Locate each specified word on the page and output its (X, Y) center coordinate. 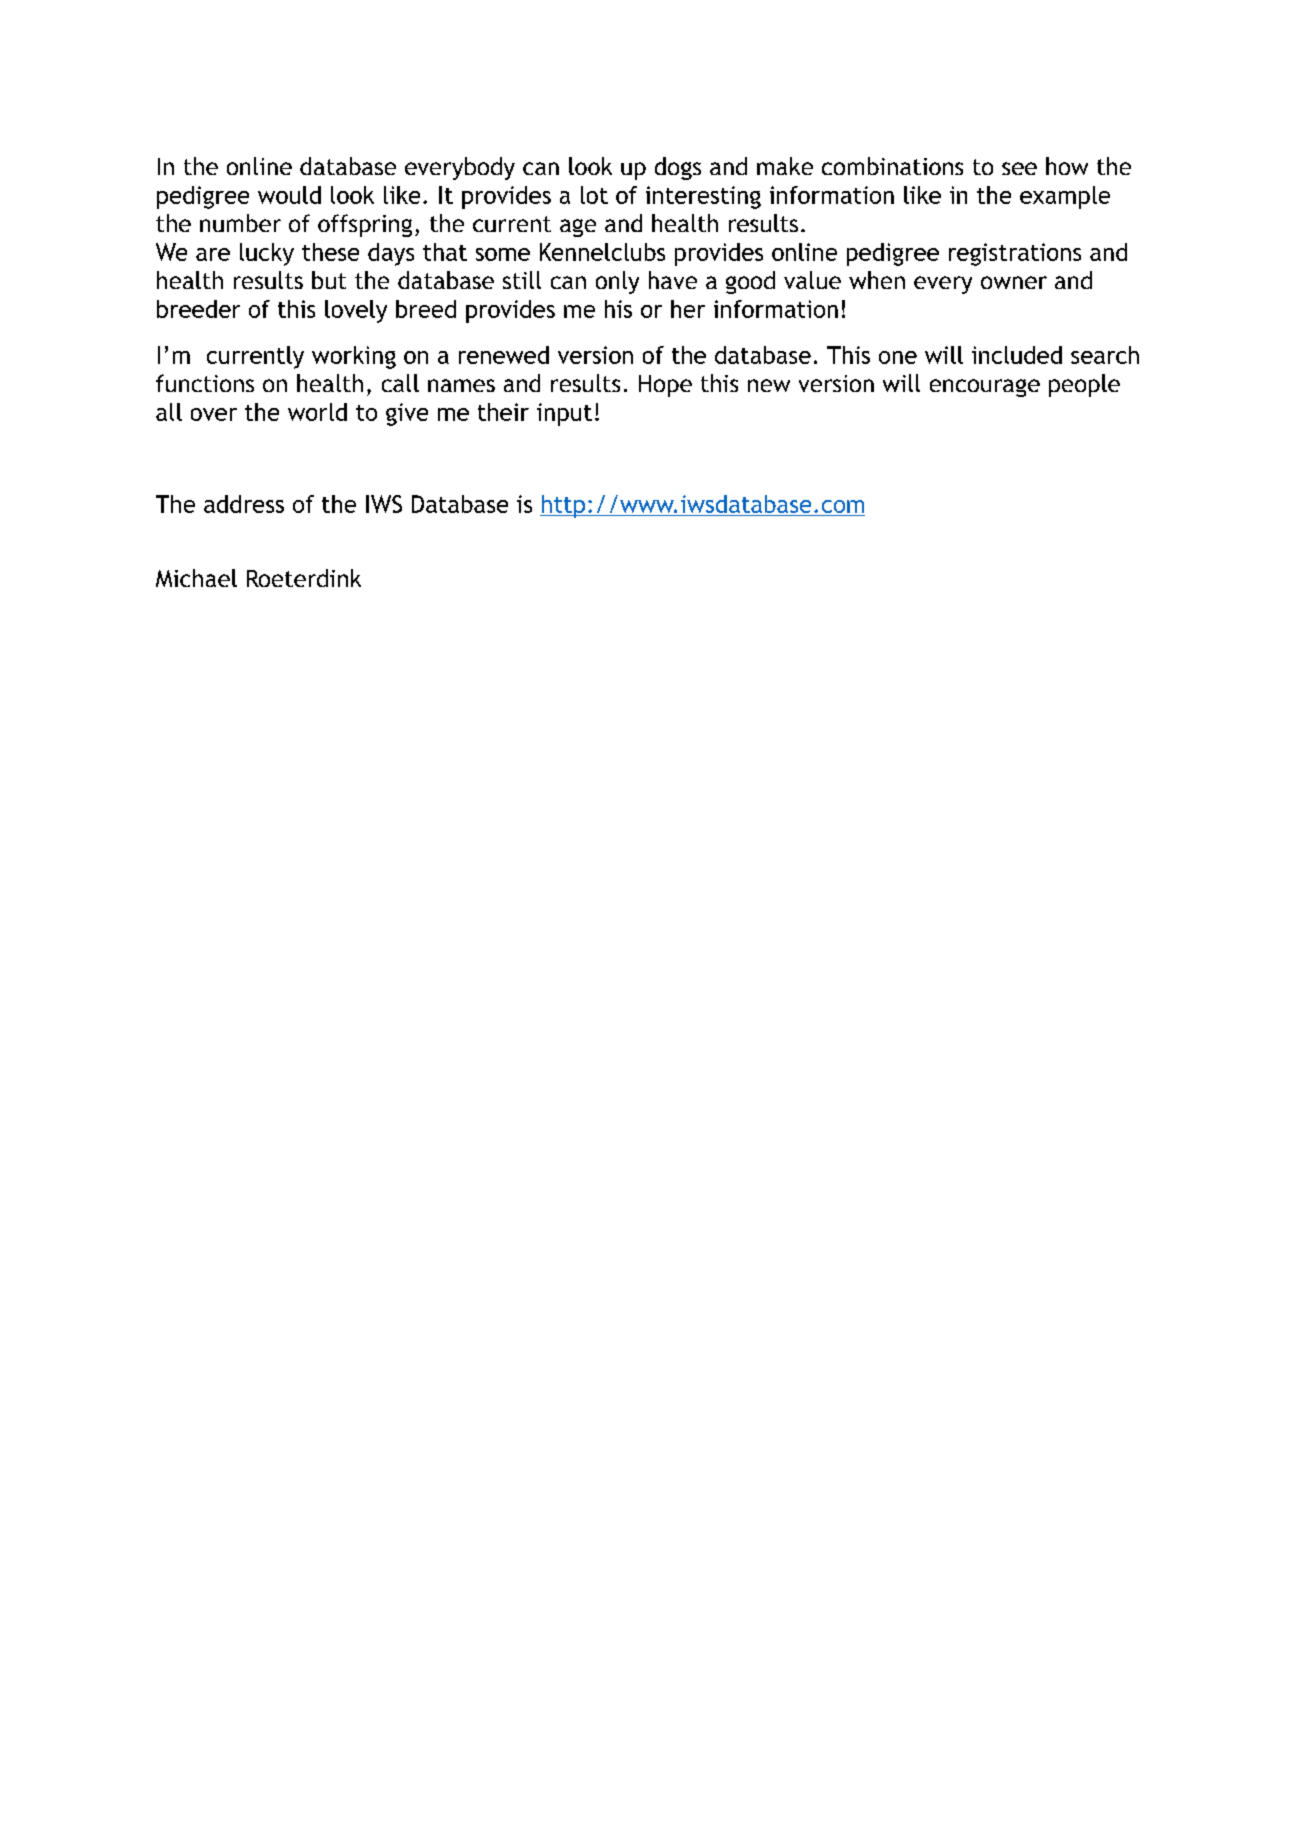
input (564, 414)
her (688, 309)
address (244, 504)
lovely (356, 311)
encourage (985, 388)
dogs (678, 168)
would (289, 195)
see (1019, 168)
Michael (196, 578)
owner (1014, 282)
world (317, 412)
